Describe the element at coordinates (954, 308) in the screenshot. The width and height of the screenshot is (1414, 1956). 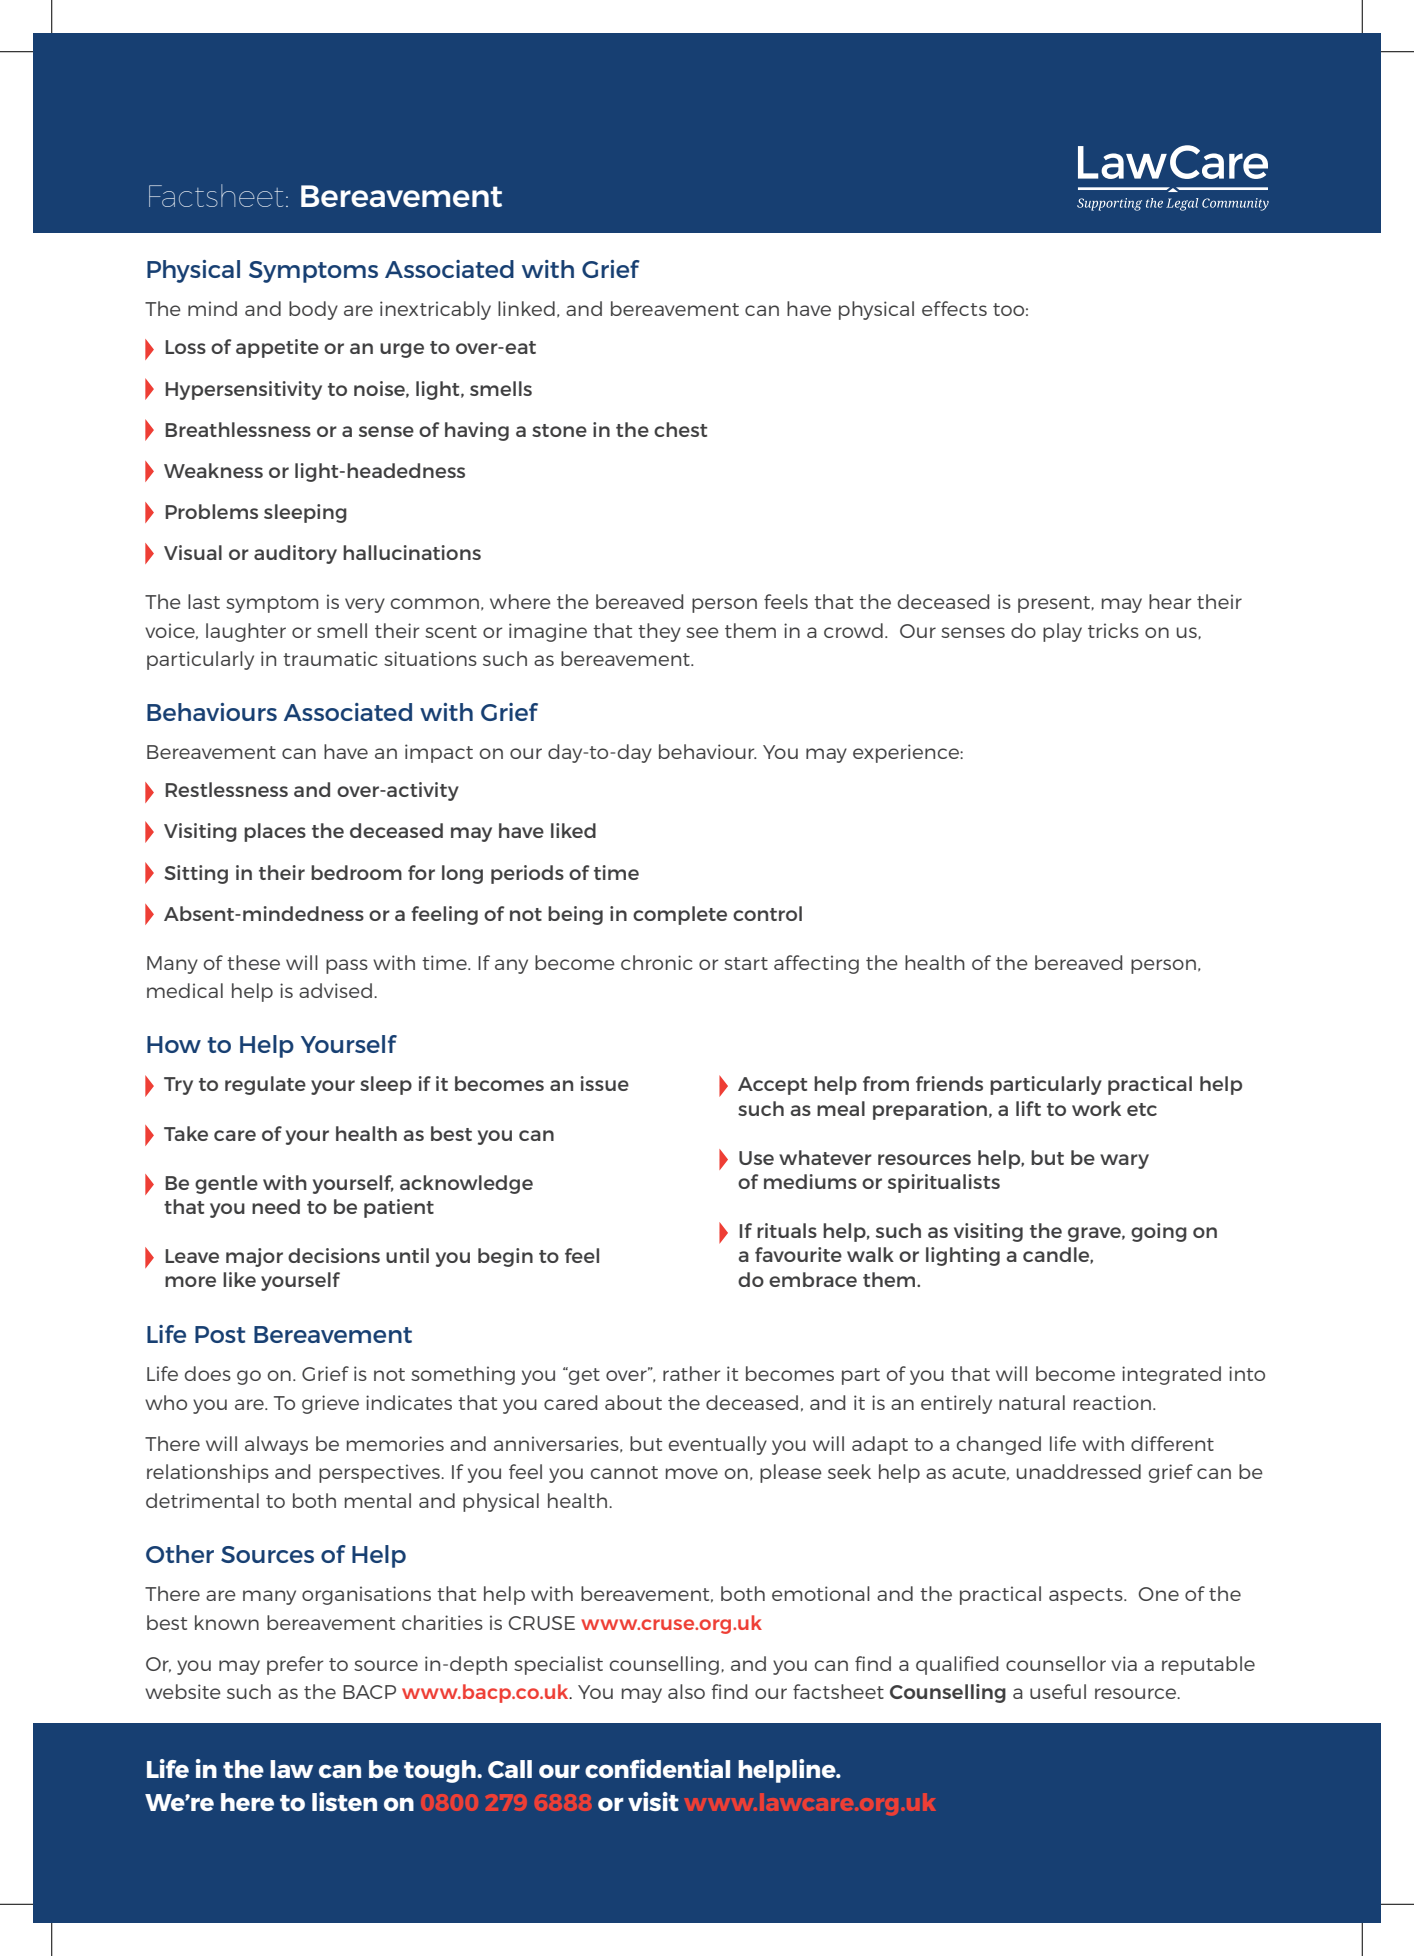
I see `effects` at that location.
